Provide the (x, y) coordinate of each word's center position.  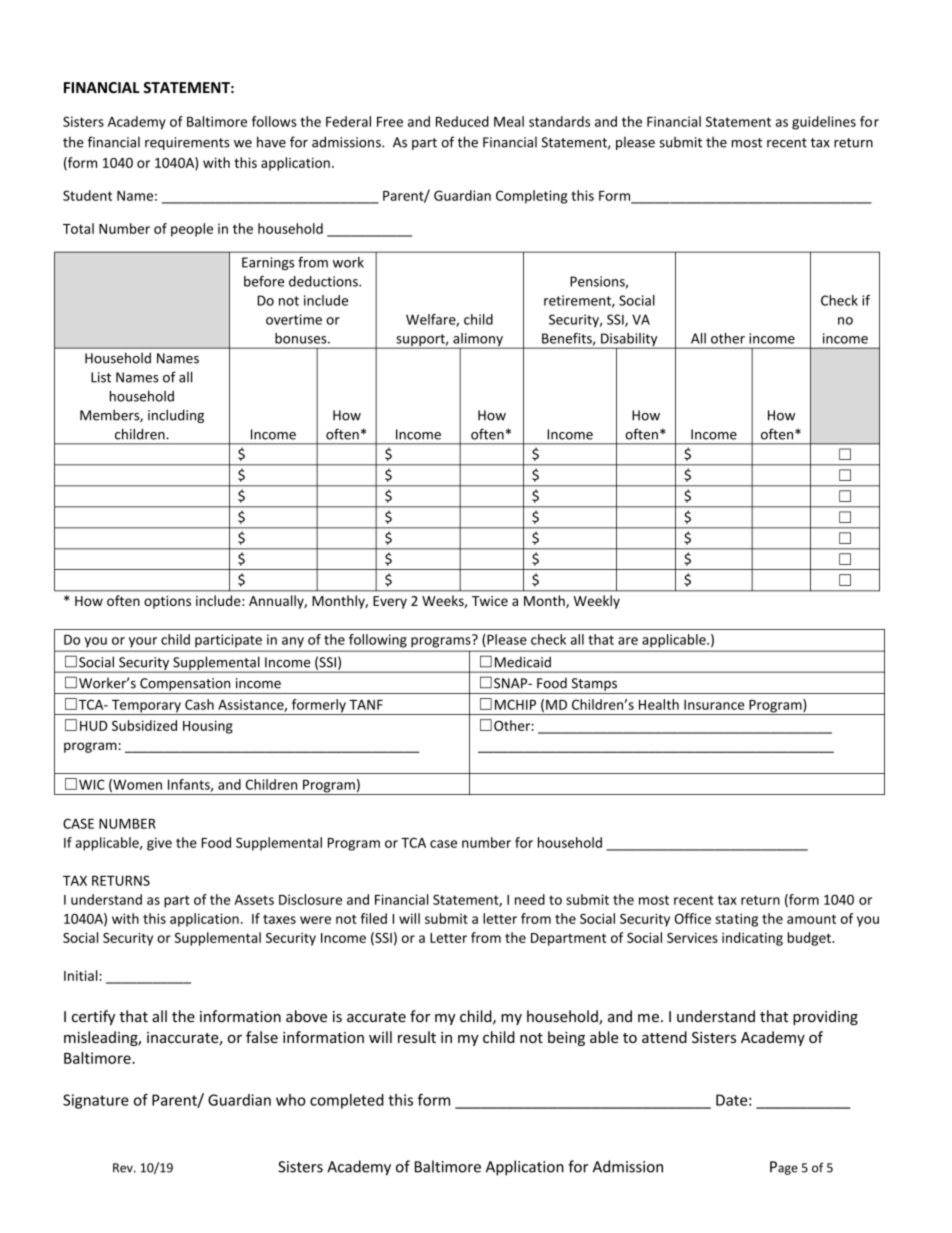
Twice (490, 601)
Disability (629, 341)
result (417, 1037)
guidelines (824, 123)
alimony (478, 341)
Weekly (596, 602)
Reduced (462, 121)
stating (736, 920)
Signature (96, 1101)
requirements (187, 143)
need (530, 899)
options (167, 602)
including (176, 416)
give (159, 844)
